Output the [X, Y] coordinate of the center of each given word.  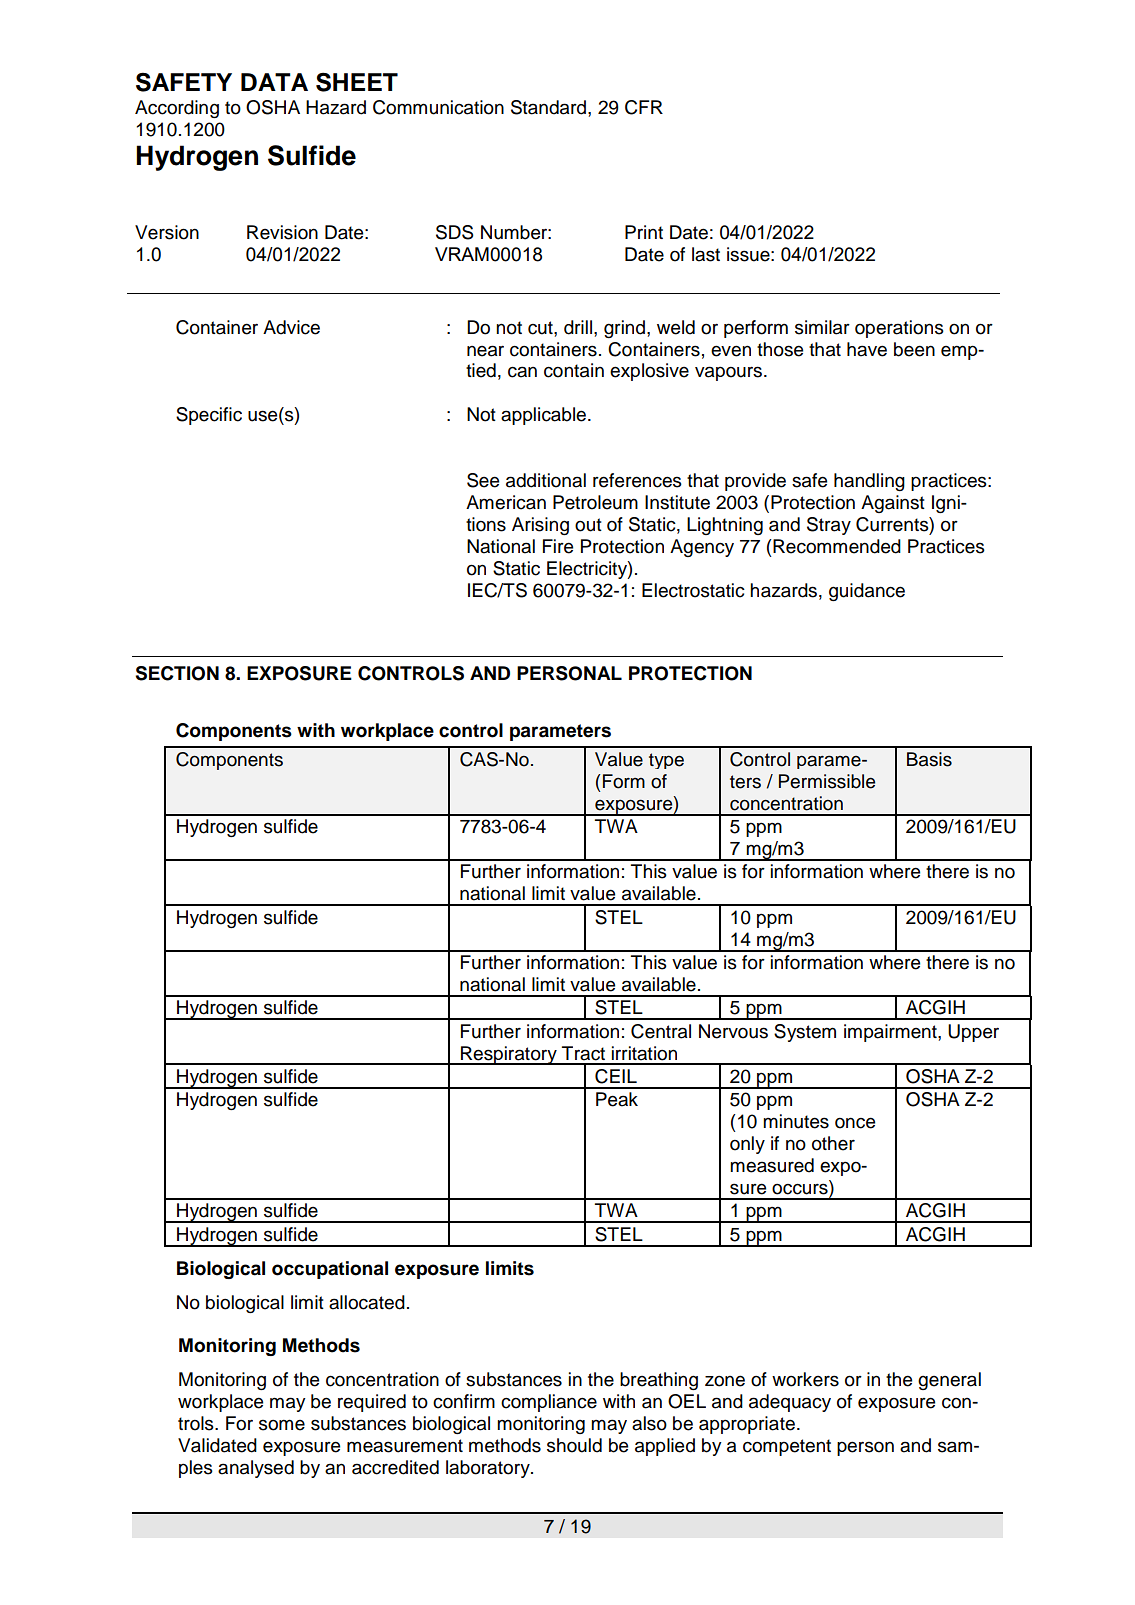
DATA [274, 82]
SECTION [177, 673]
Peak [617, 1099]
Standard [548, 107]
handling [869, 482]
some [282, 1425]
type [666, 761]
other [833, 1143]
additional [546, 480]
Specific [209, 416]
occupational [330, 1270]
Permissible [827, 781]
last [706, 254]
